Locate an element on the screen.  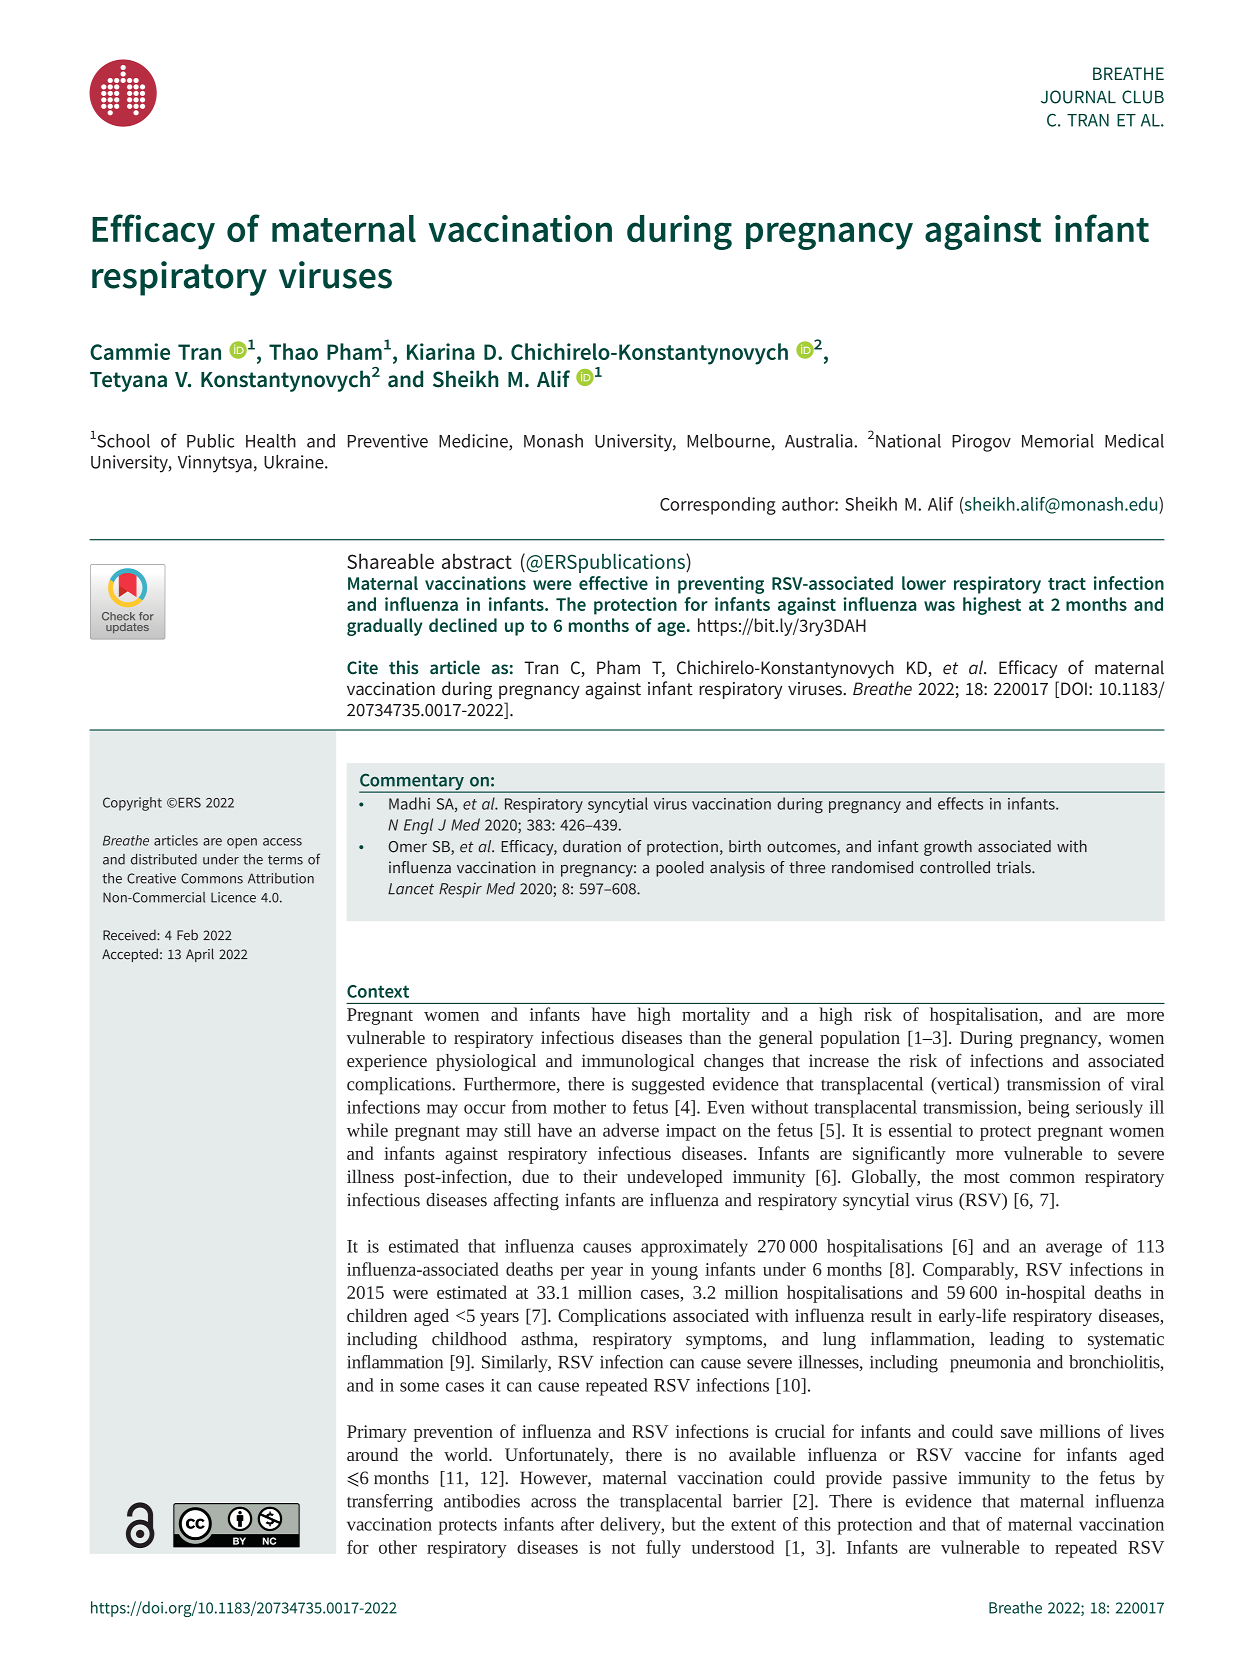
immunological is located at coordinates (638, 1062).
